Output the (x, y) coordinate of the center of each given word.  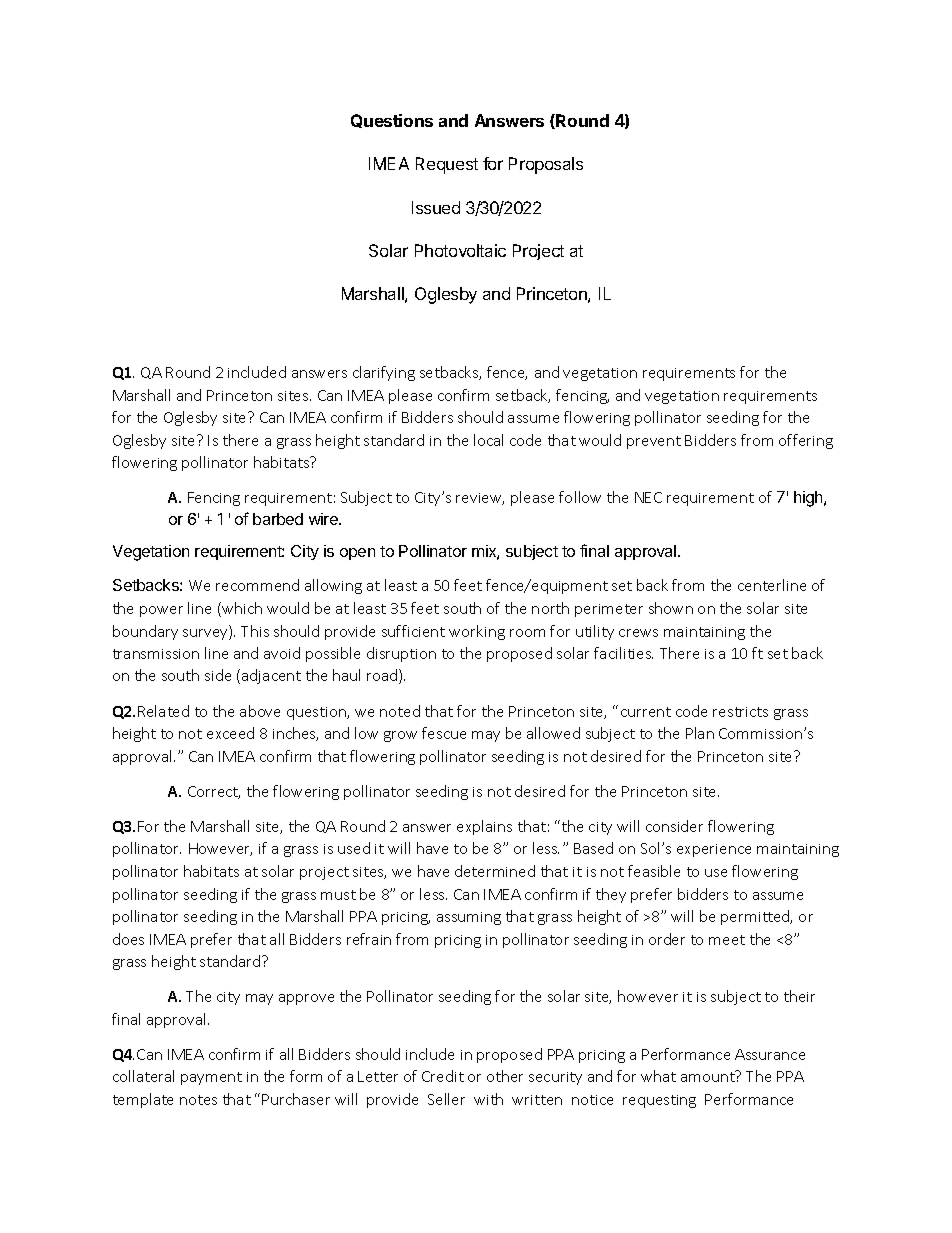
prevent (654, 442)
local (488, 440)
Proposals (546, 165)
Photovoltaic (460, 250)
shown (671, 608)
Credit (443, 1076)
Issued (436, 207)
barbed (278, 519)
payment (211, 1078)
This (255, 631)
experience (714, 850)
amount (709, 1076)
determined (495, 871)
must (338, 895)
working (477, 632)
